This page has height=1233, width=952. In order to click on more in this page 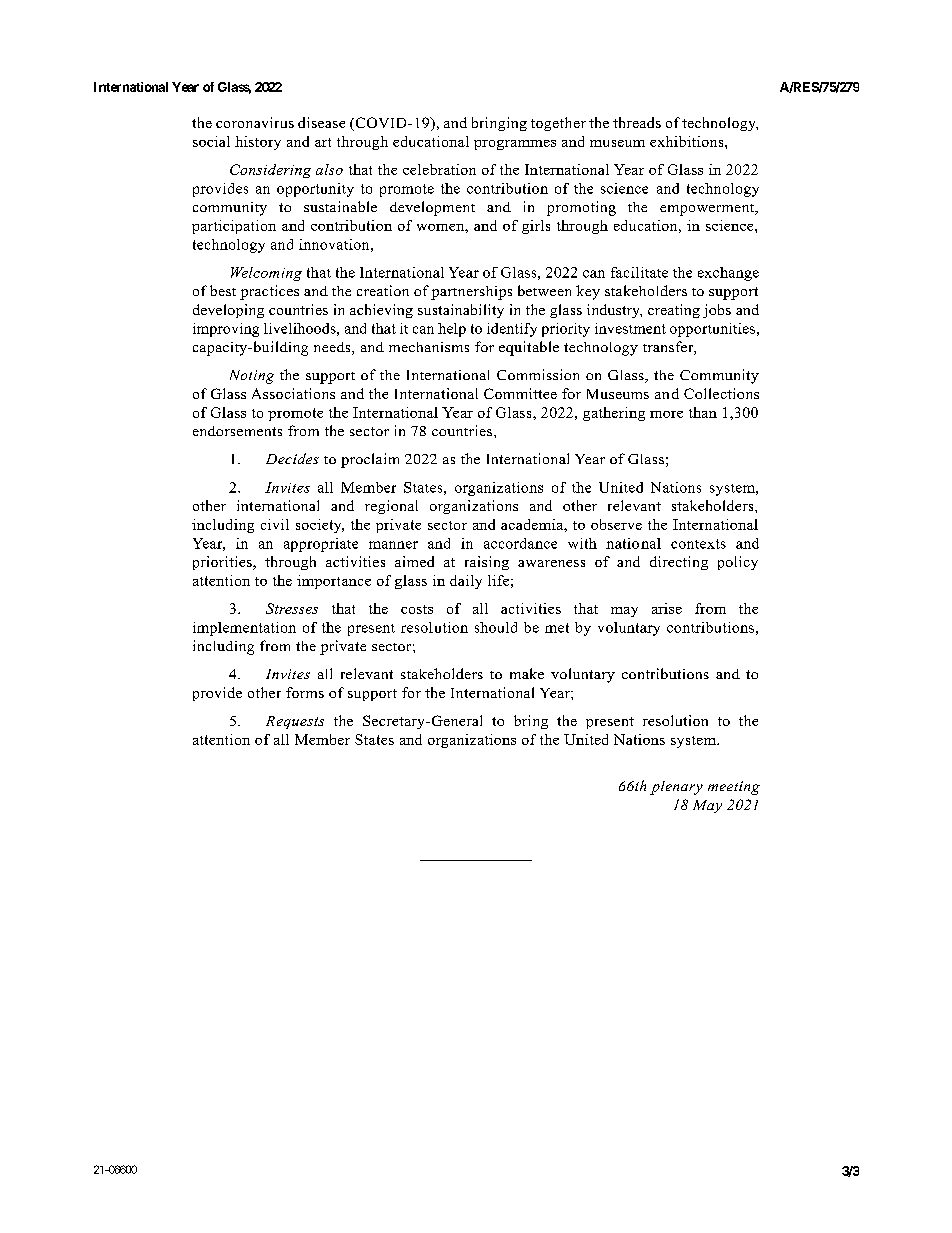, I will do `click(666, 414)`.
